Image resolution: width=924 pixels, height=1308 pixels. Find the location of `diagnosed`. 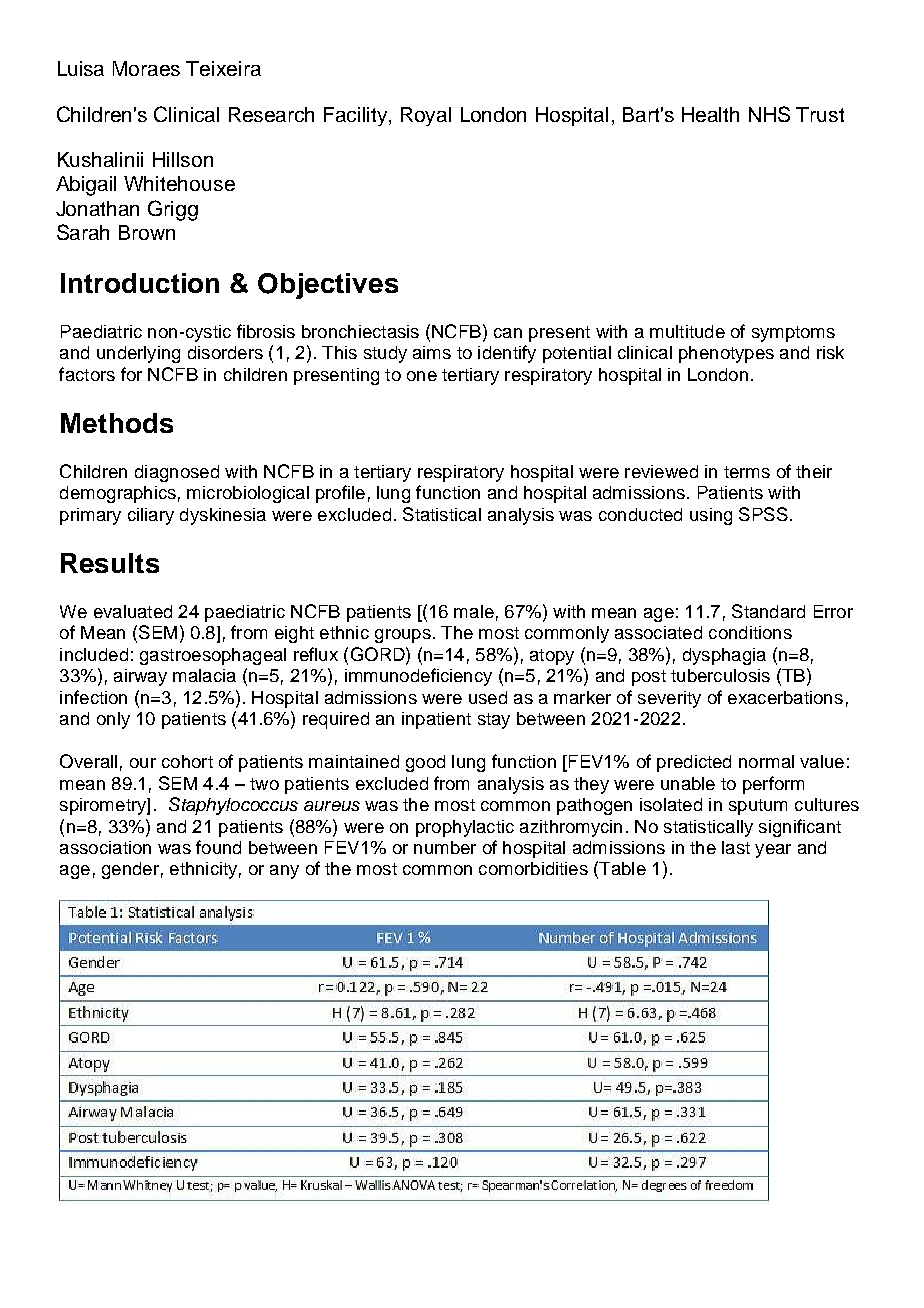

diagnosed is located at coordinates (177, 473).
